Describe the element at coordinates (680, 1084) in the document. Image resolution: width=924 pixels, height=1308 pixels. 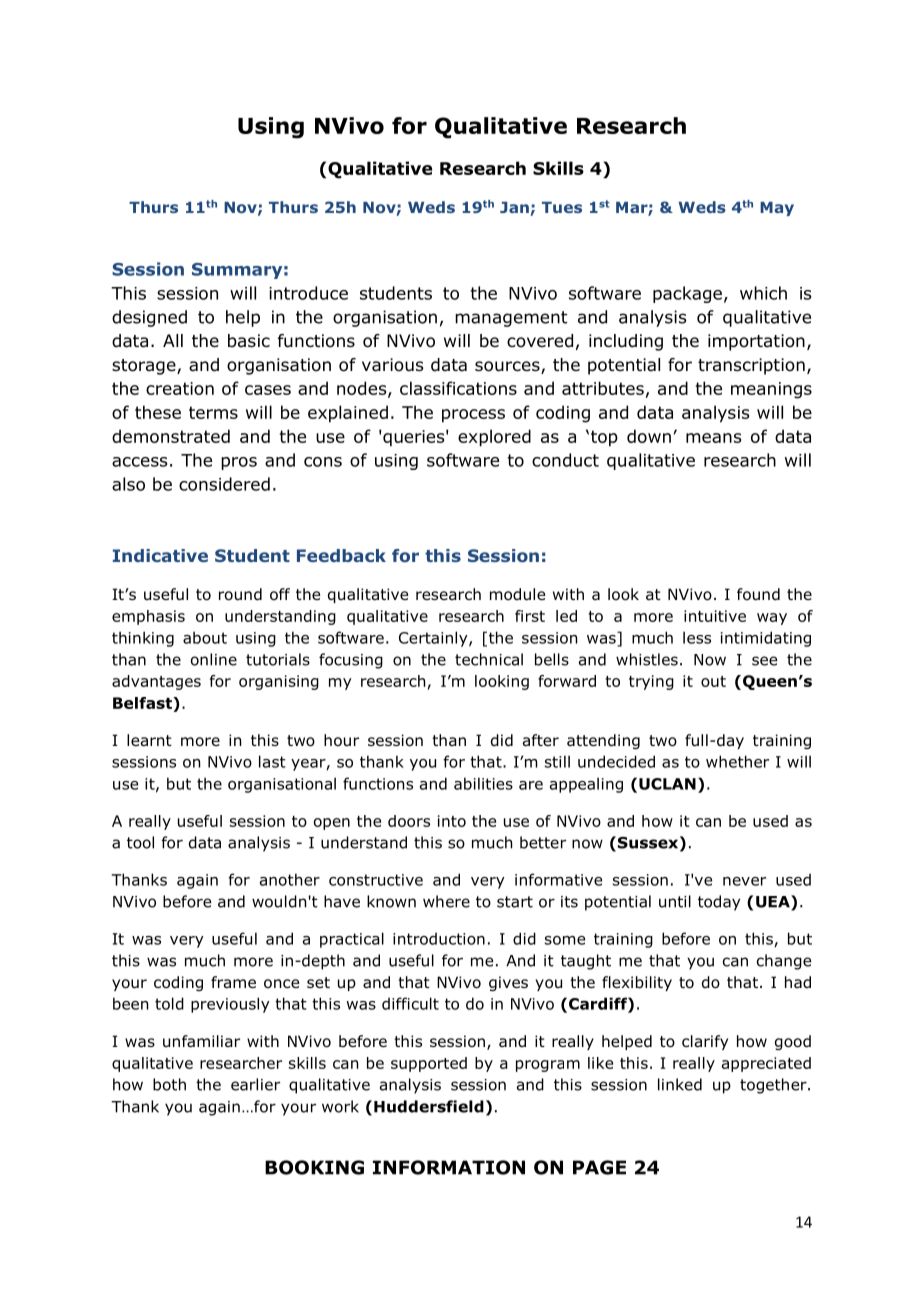
I see `linked` at that location.
